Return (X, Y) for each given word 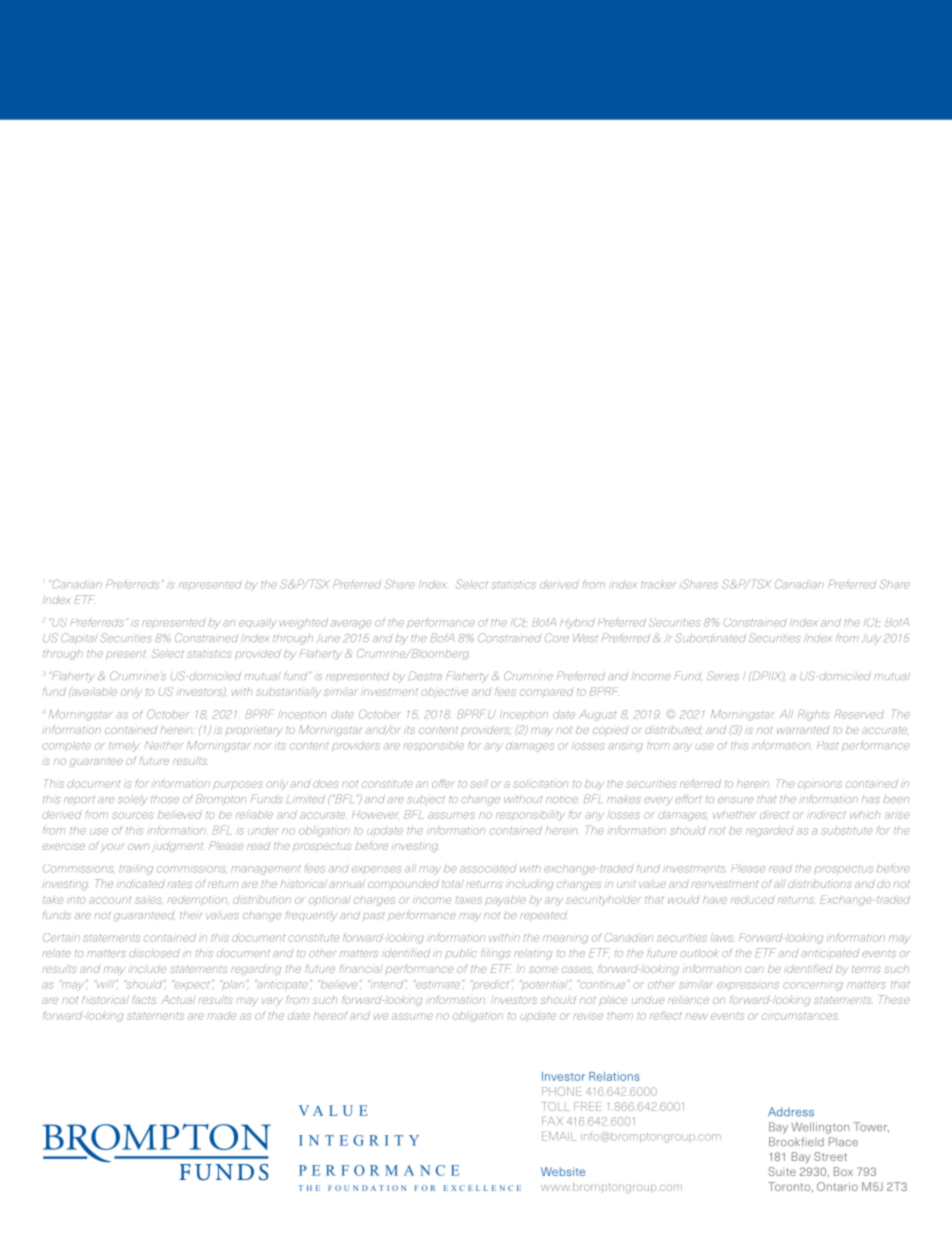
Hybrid (577, 623)
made (221, 1015)
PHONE (562, 1091)
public (461, 954)
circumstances (800, 1016)
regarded (770, 831)
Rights (814, 715)
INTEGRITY (359, 1140)
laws (721, 937)
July (872, 639)
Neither (164, 745)
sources (133, 815)
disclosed (154, 953)
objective (444, 692)
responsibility (530, 815)
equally (258, 623)
